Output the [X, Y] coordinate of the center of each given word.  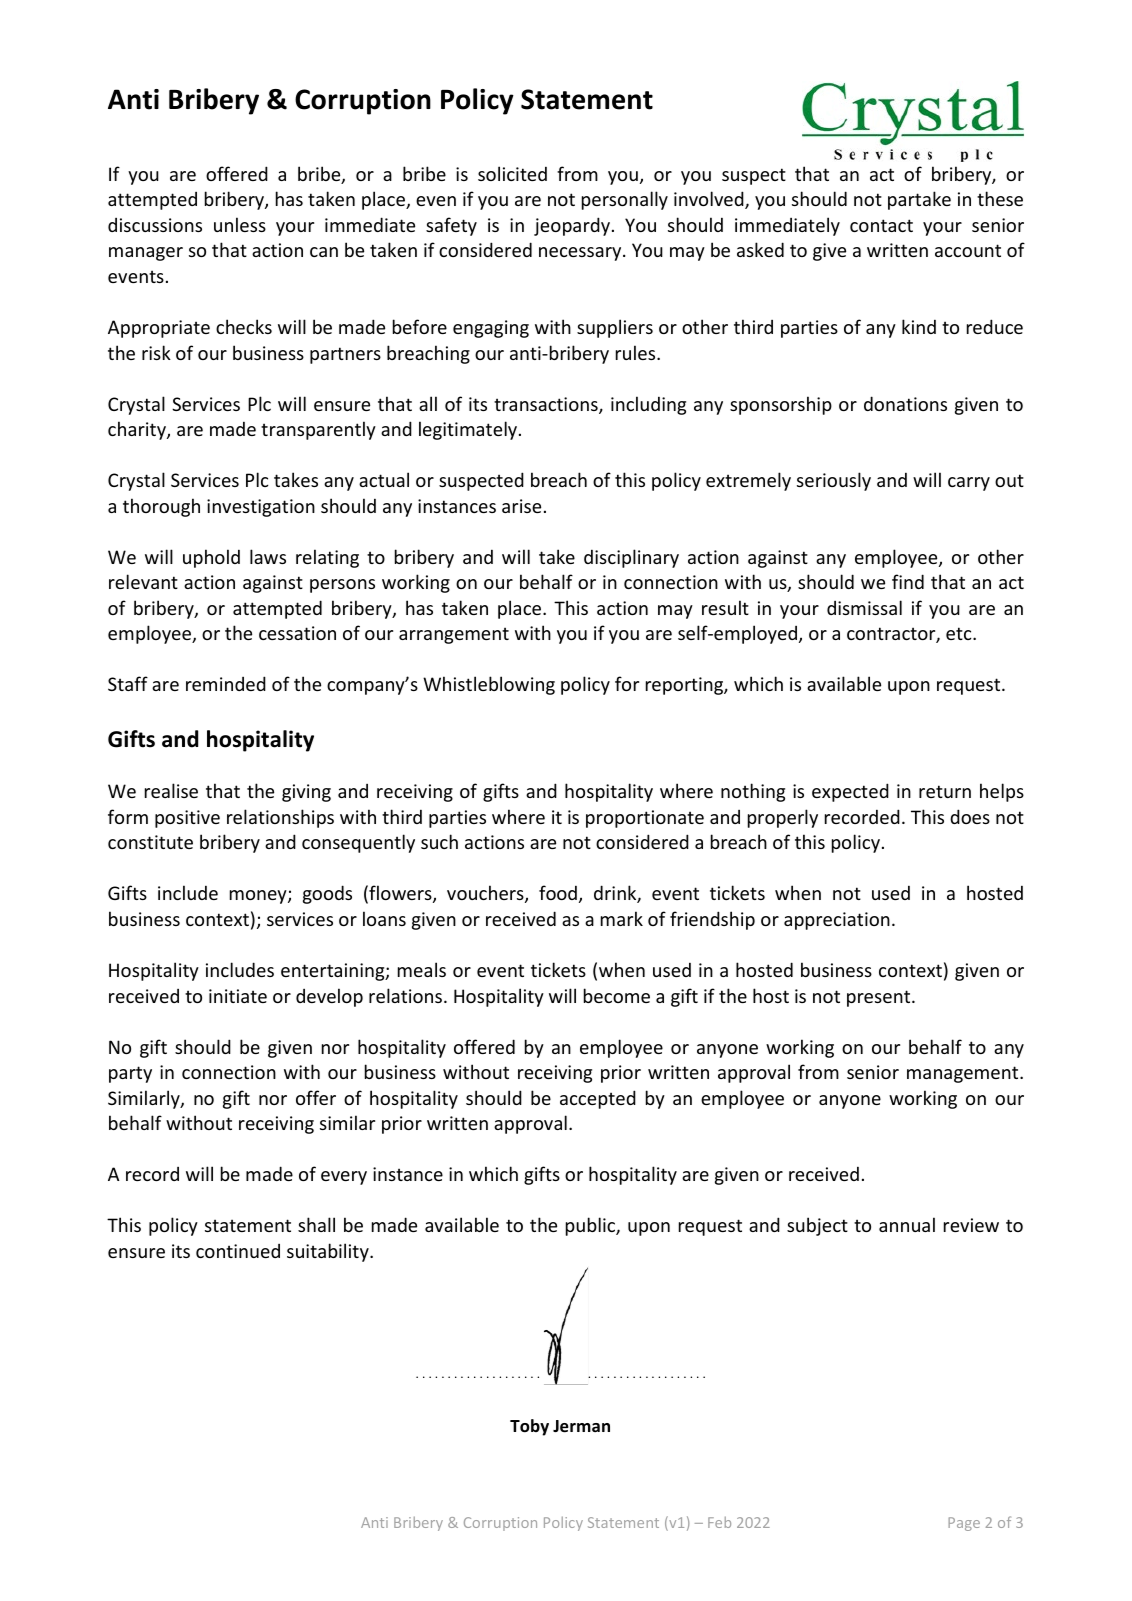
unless [240, 224]
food [558, 892]
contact [881, 225]
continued [238, 1251]
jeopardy [572, 226]
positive [187, 819]
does [970, 816]
